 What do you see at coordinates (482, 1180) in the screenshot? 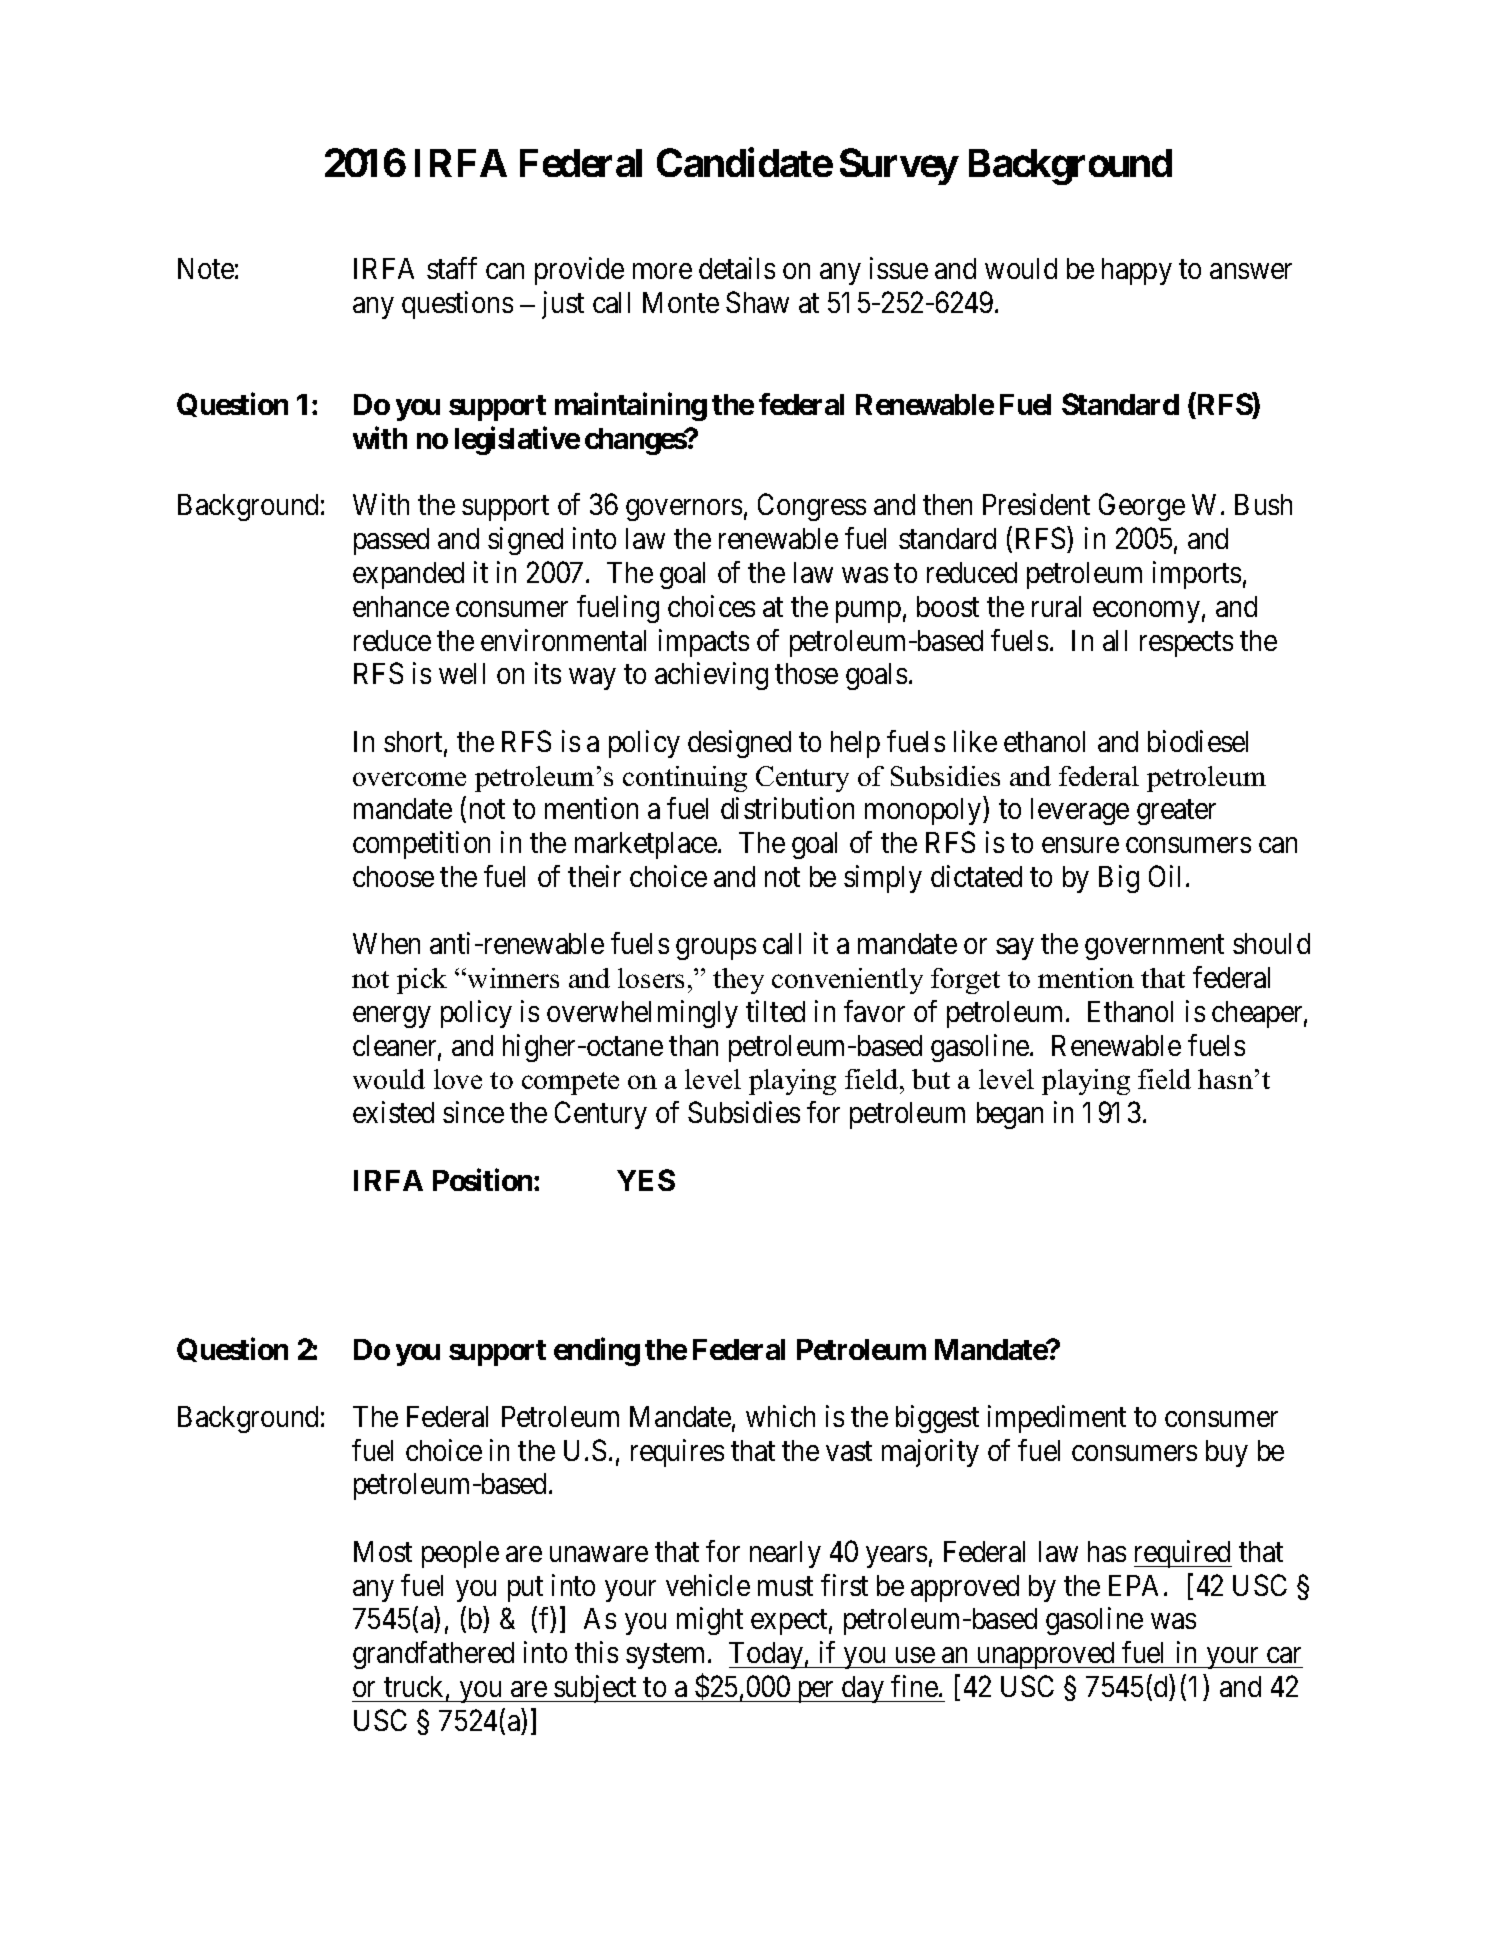
I see `Position` at bounding box center [482, 1180].
